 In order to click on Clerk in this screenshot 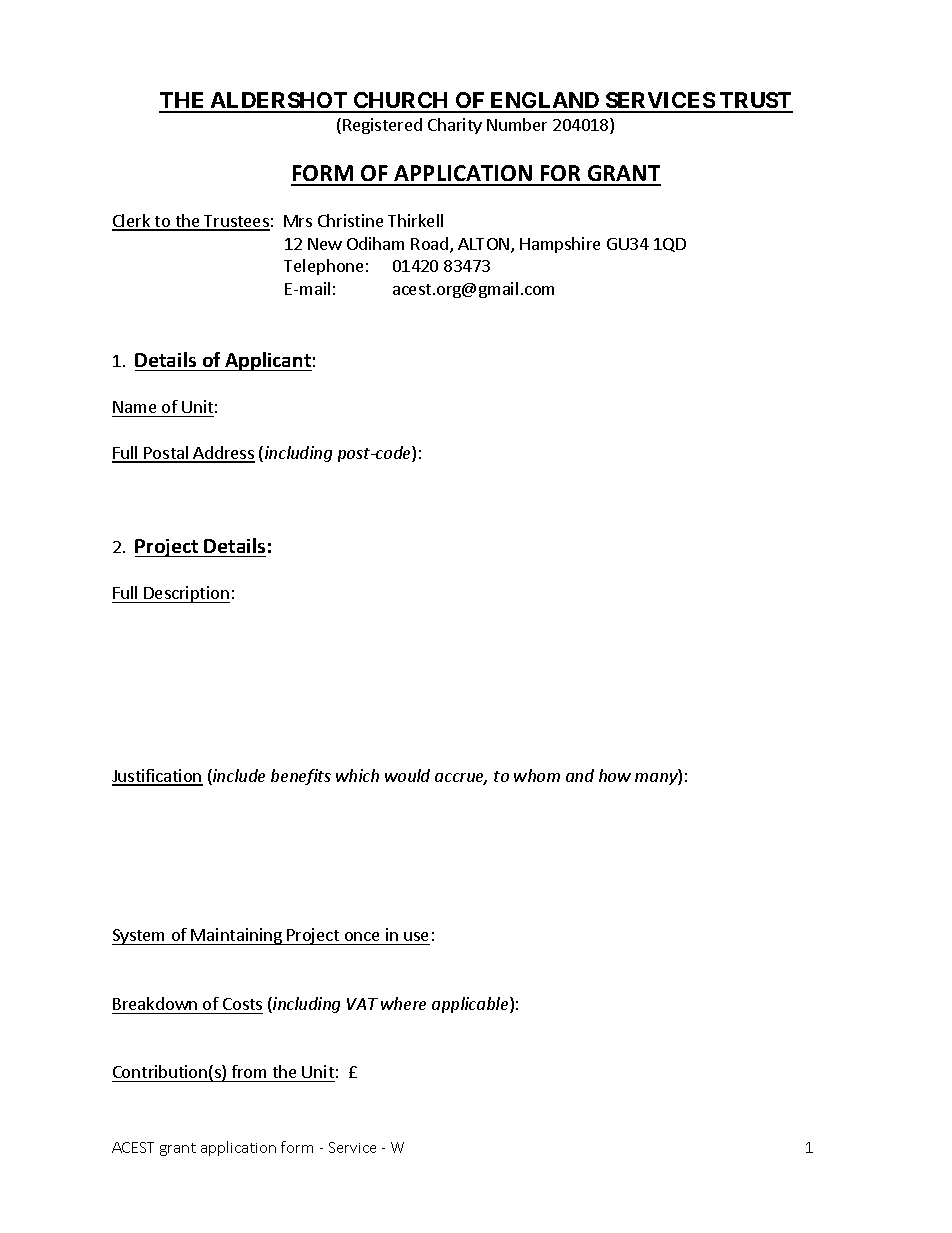, I will do `click(132, 222)`.
